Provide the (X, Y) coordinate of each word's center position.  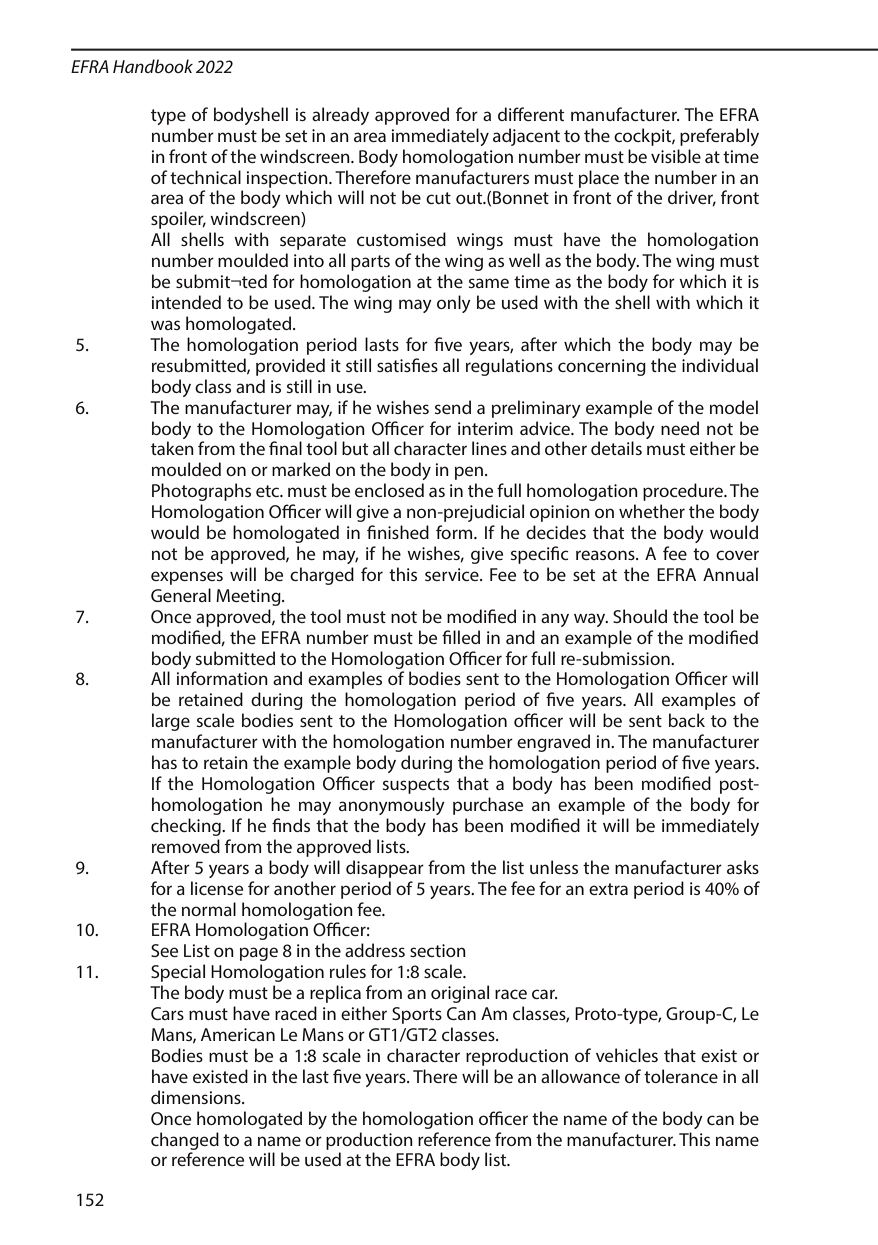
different (531, 114)
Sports (417, 1015)
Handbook (153, 66)
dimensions (197, 1097)
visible (676, 156)
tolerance (681, 1076)
